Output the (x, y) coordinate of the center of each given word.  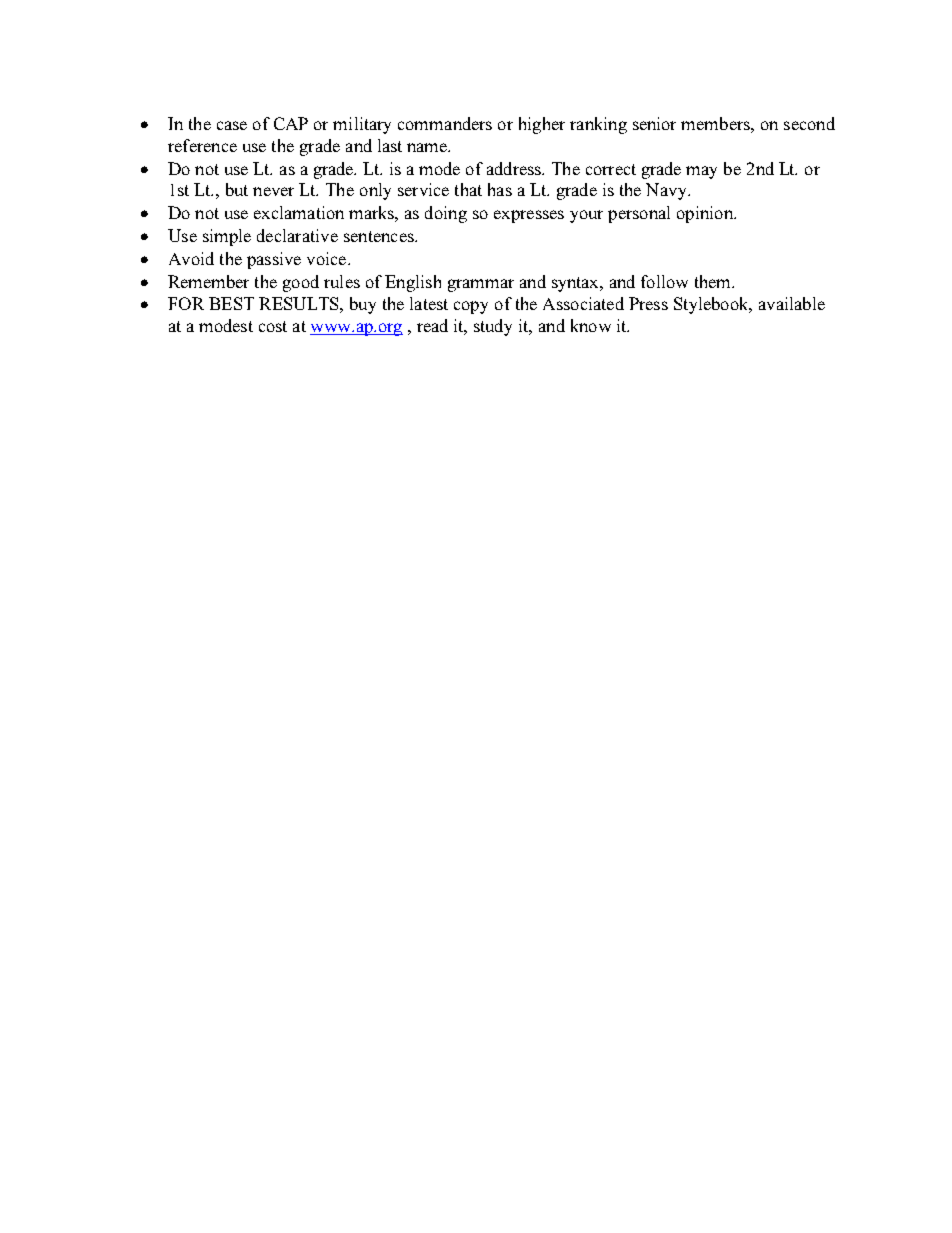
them (714, 281)
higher (542, 125)
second (809, 123)
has (500, 189)
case (232, 125)
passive (274, 260)
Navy (667, 191)
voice (328, 258)
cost (273, 326)
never (273, 191)
